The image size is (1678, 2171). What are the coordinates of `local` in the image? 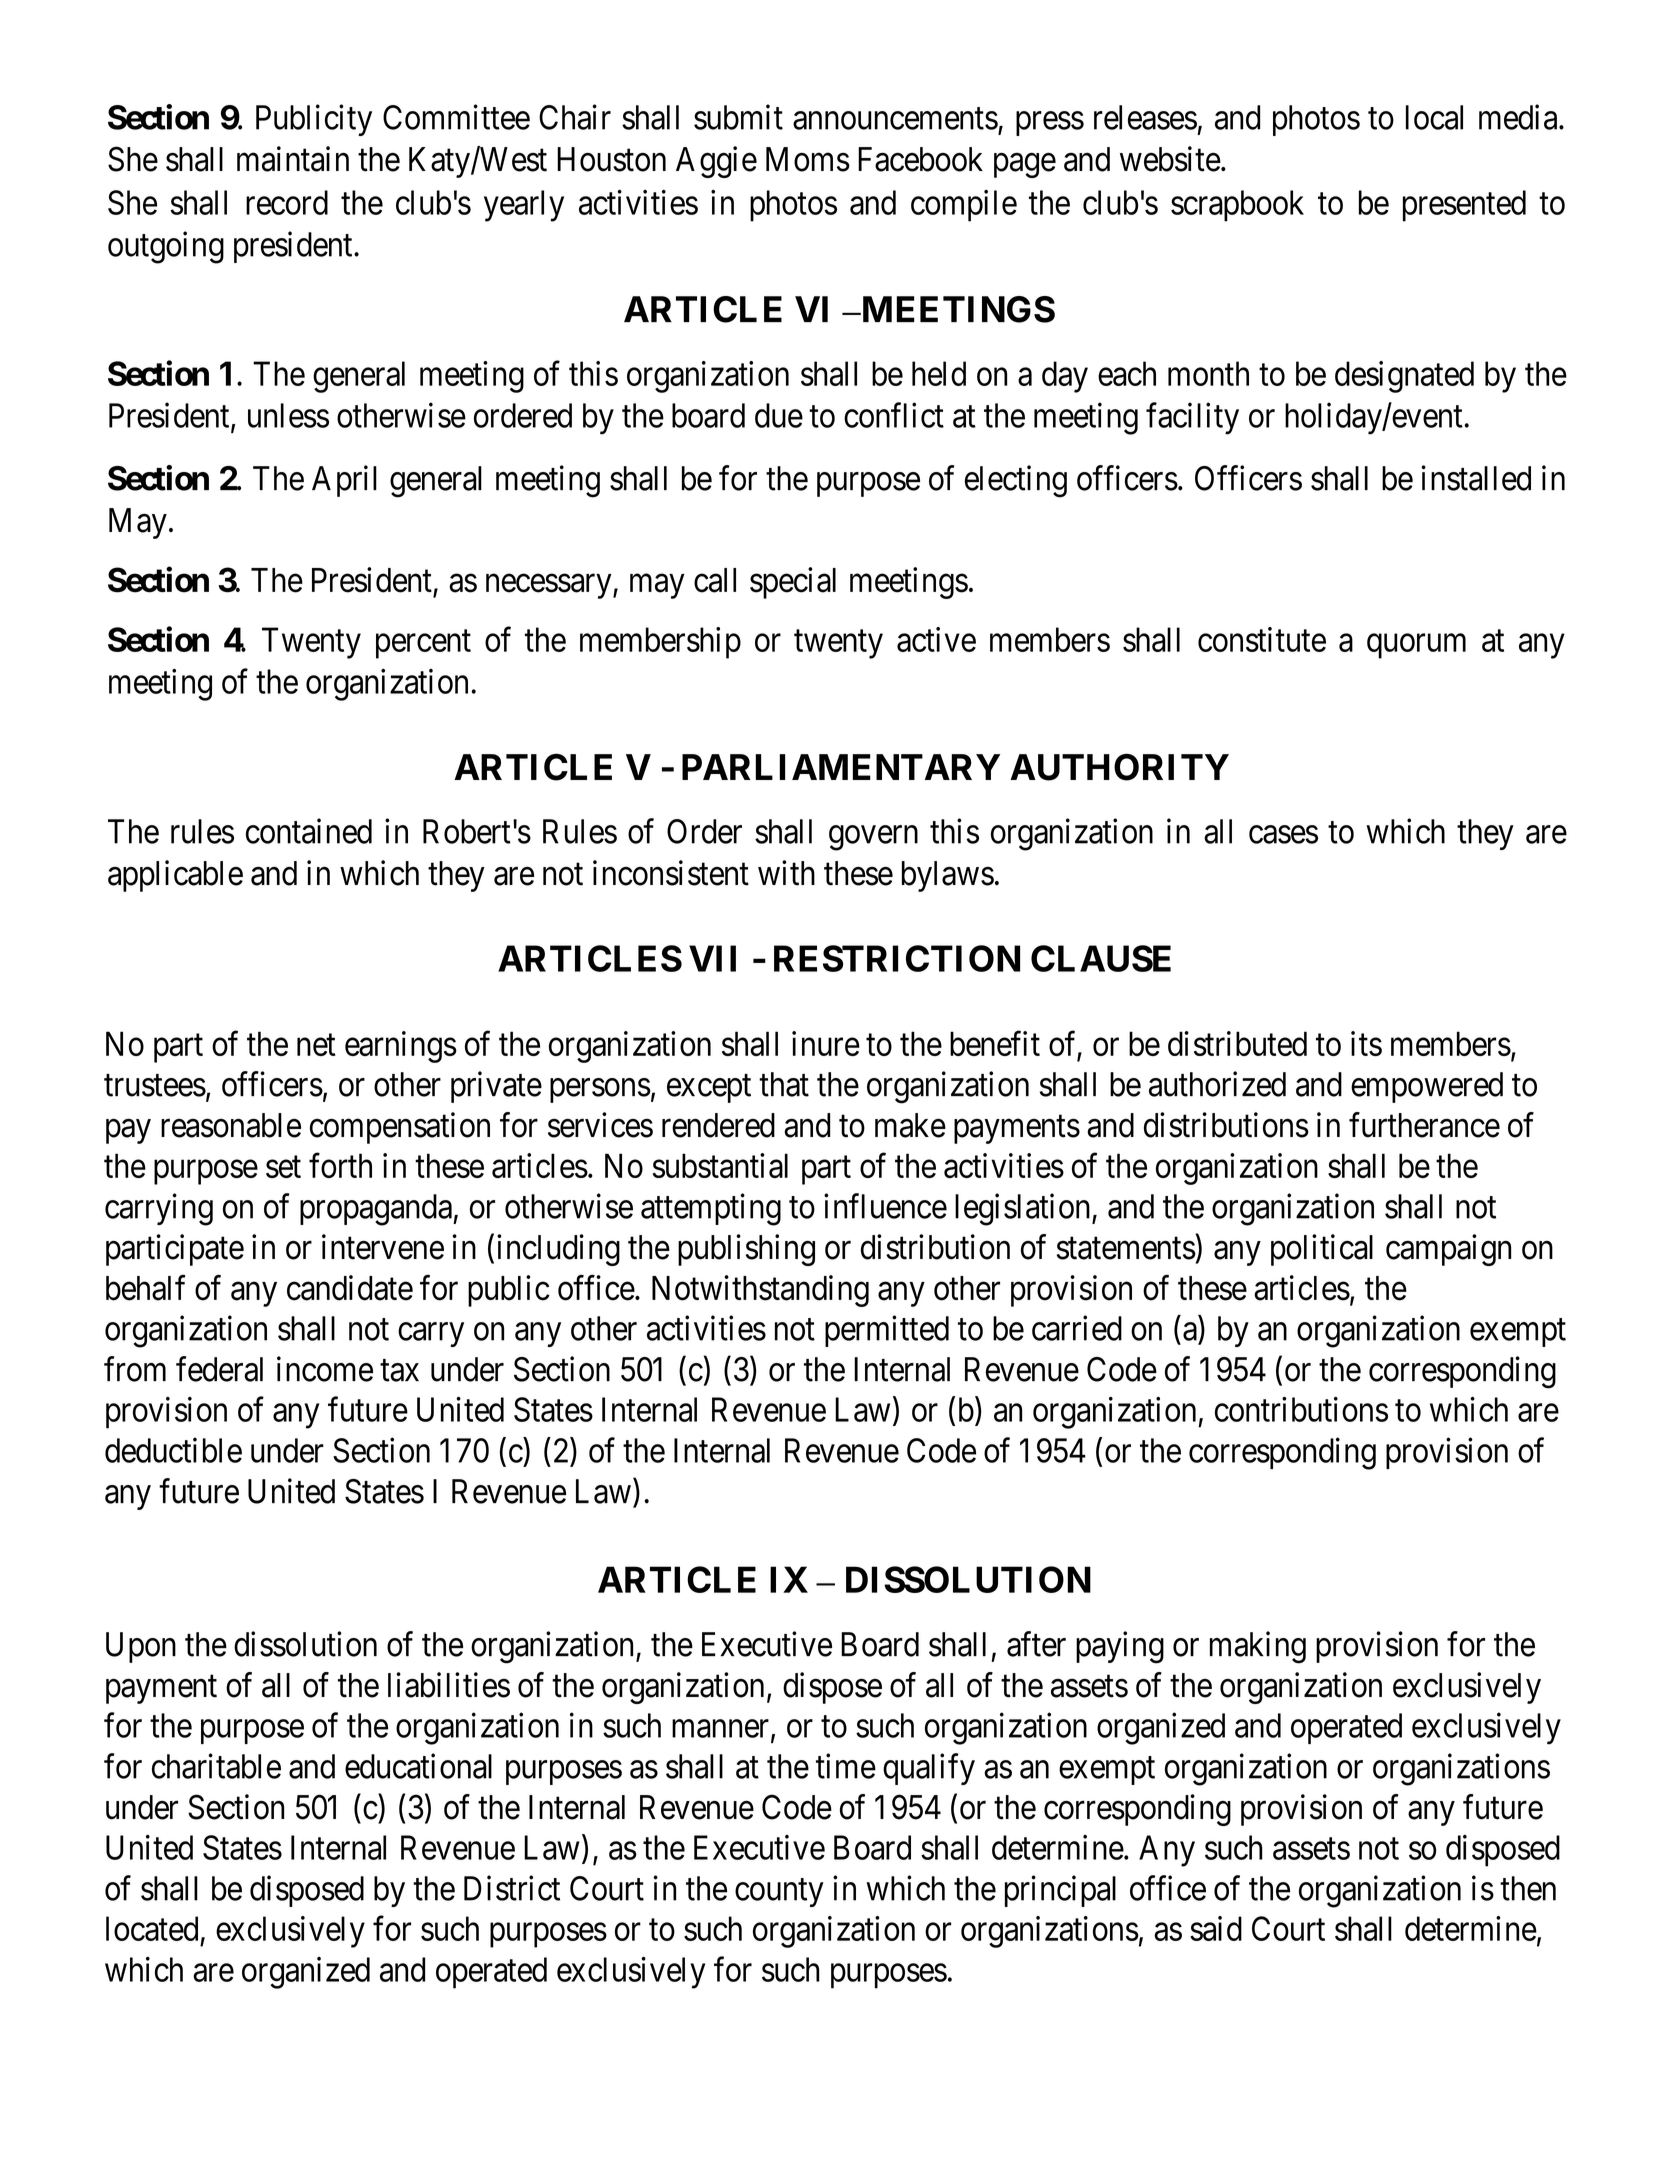 It's located at (1434, 117).
